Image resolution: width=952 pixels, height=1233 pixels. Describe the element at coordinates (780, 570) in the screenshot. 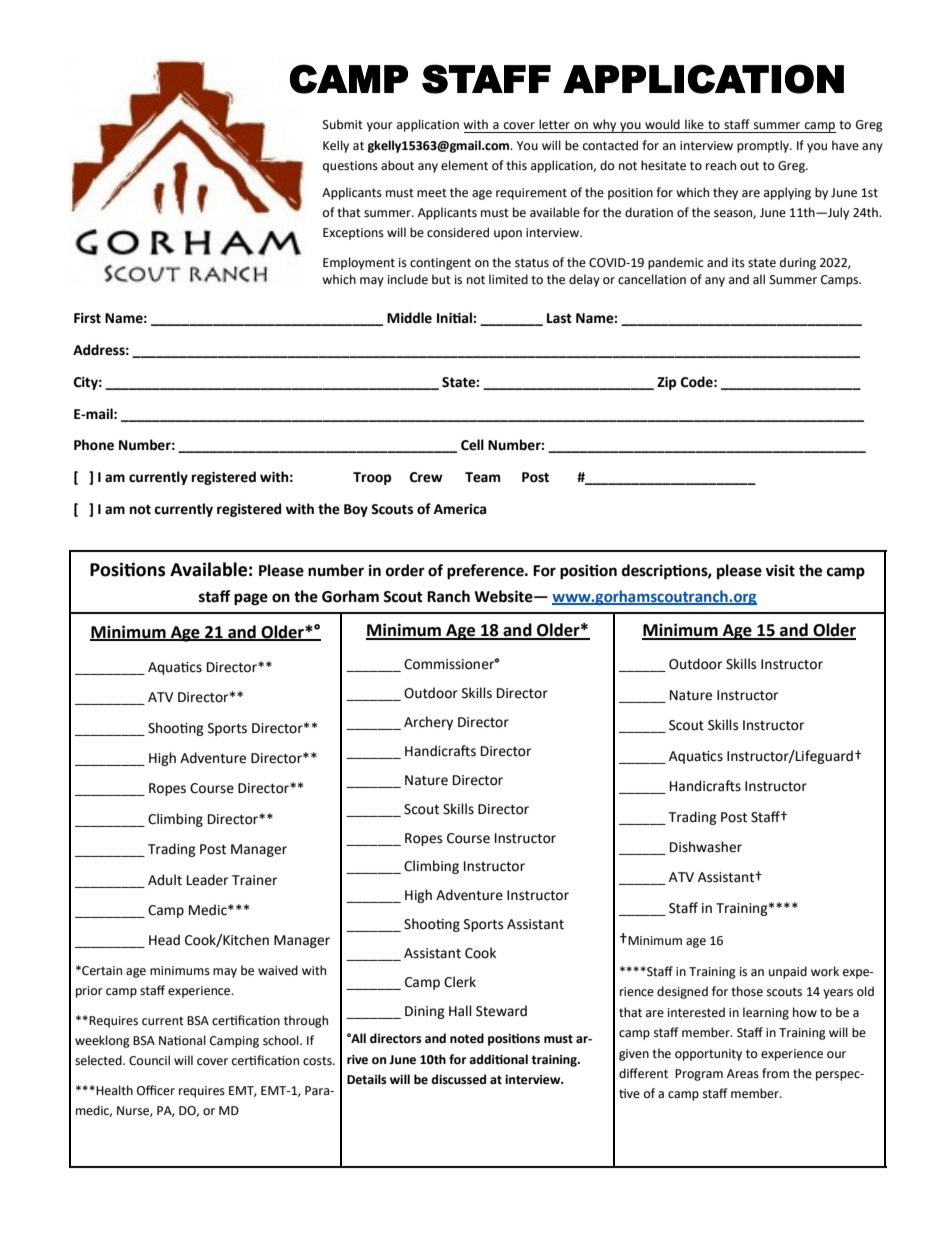

I see `visit` at that location.
